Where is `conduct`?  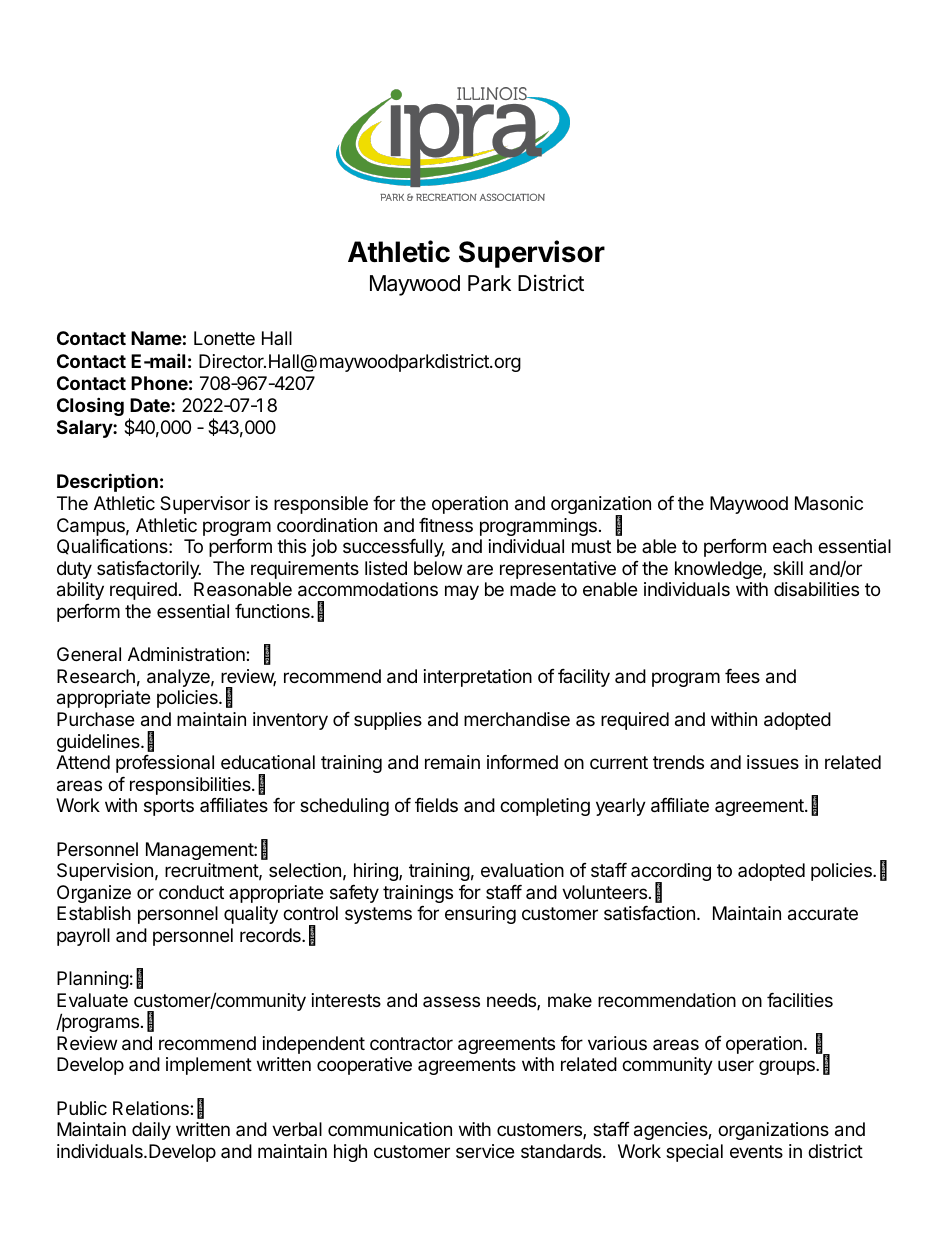
conduct is located at coordinates (191, 892).
